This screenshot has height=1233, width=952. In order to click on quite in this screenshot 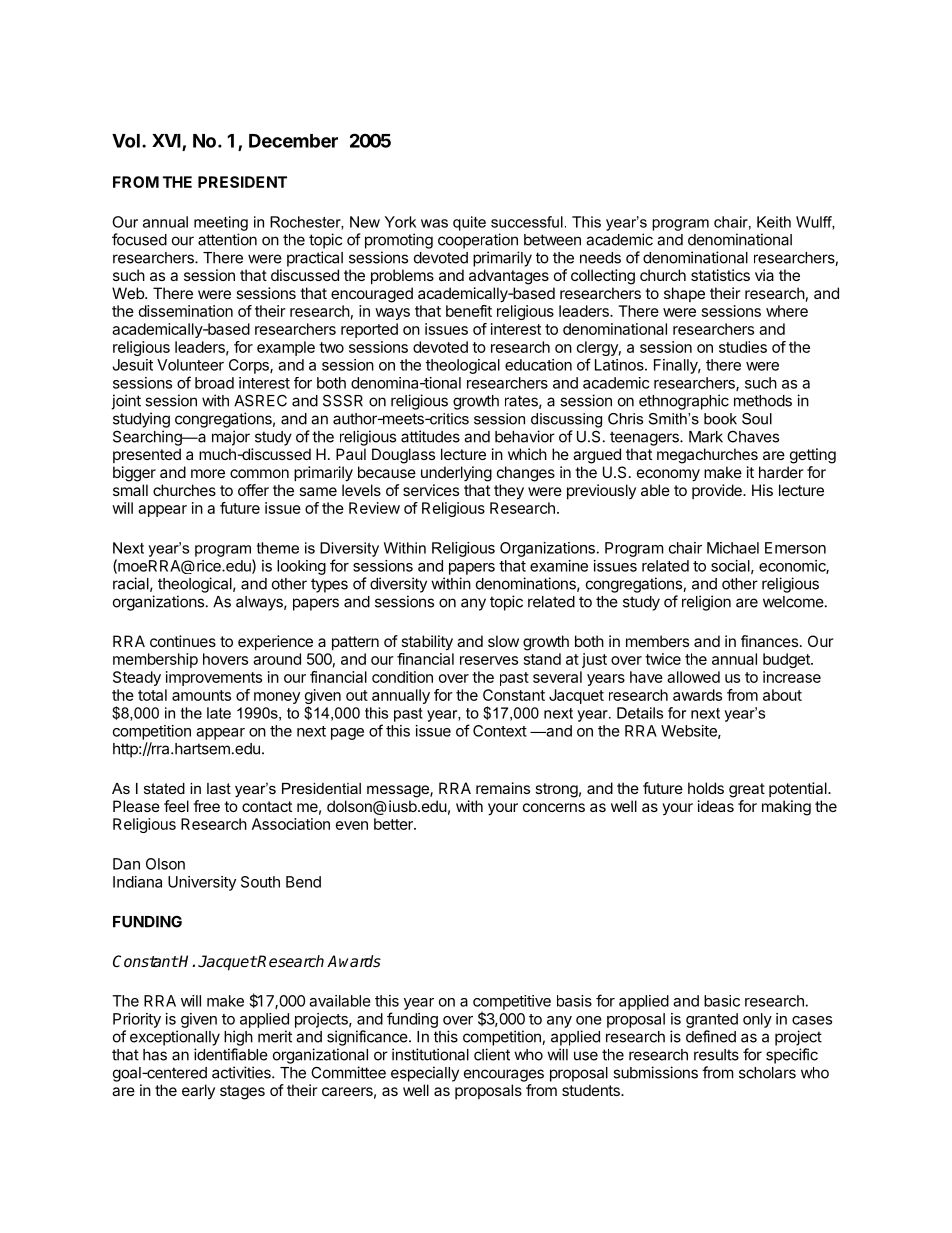, I will do `click(469, 223)`.
